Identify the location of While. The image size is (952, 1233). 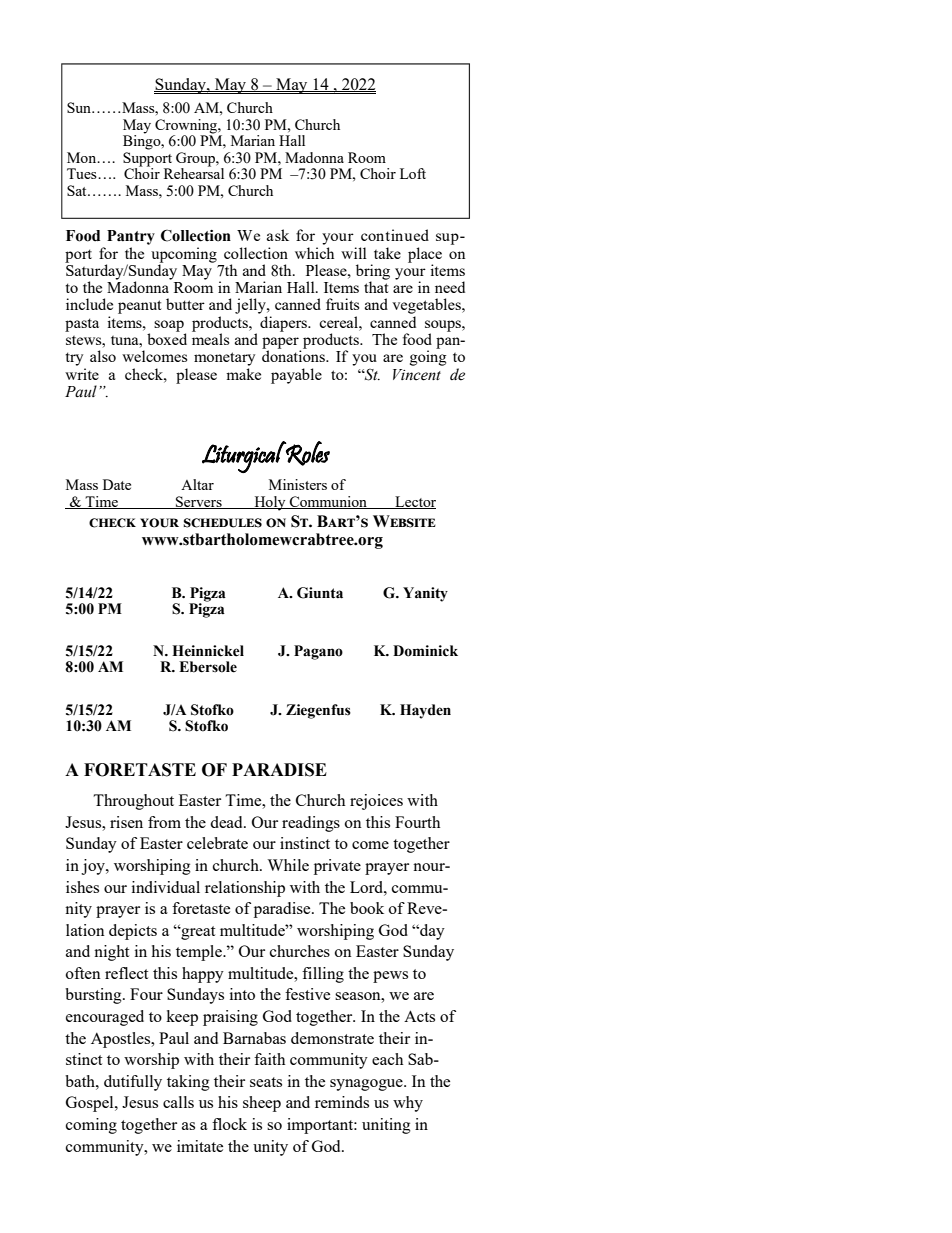
(288, 865).
